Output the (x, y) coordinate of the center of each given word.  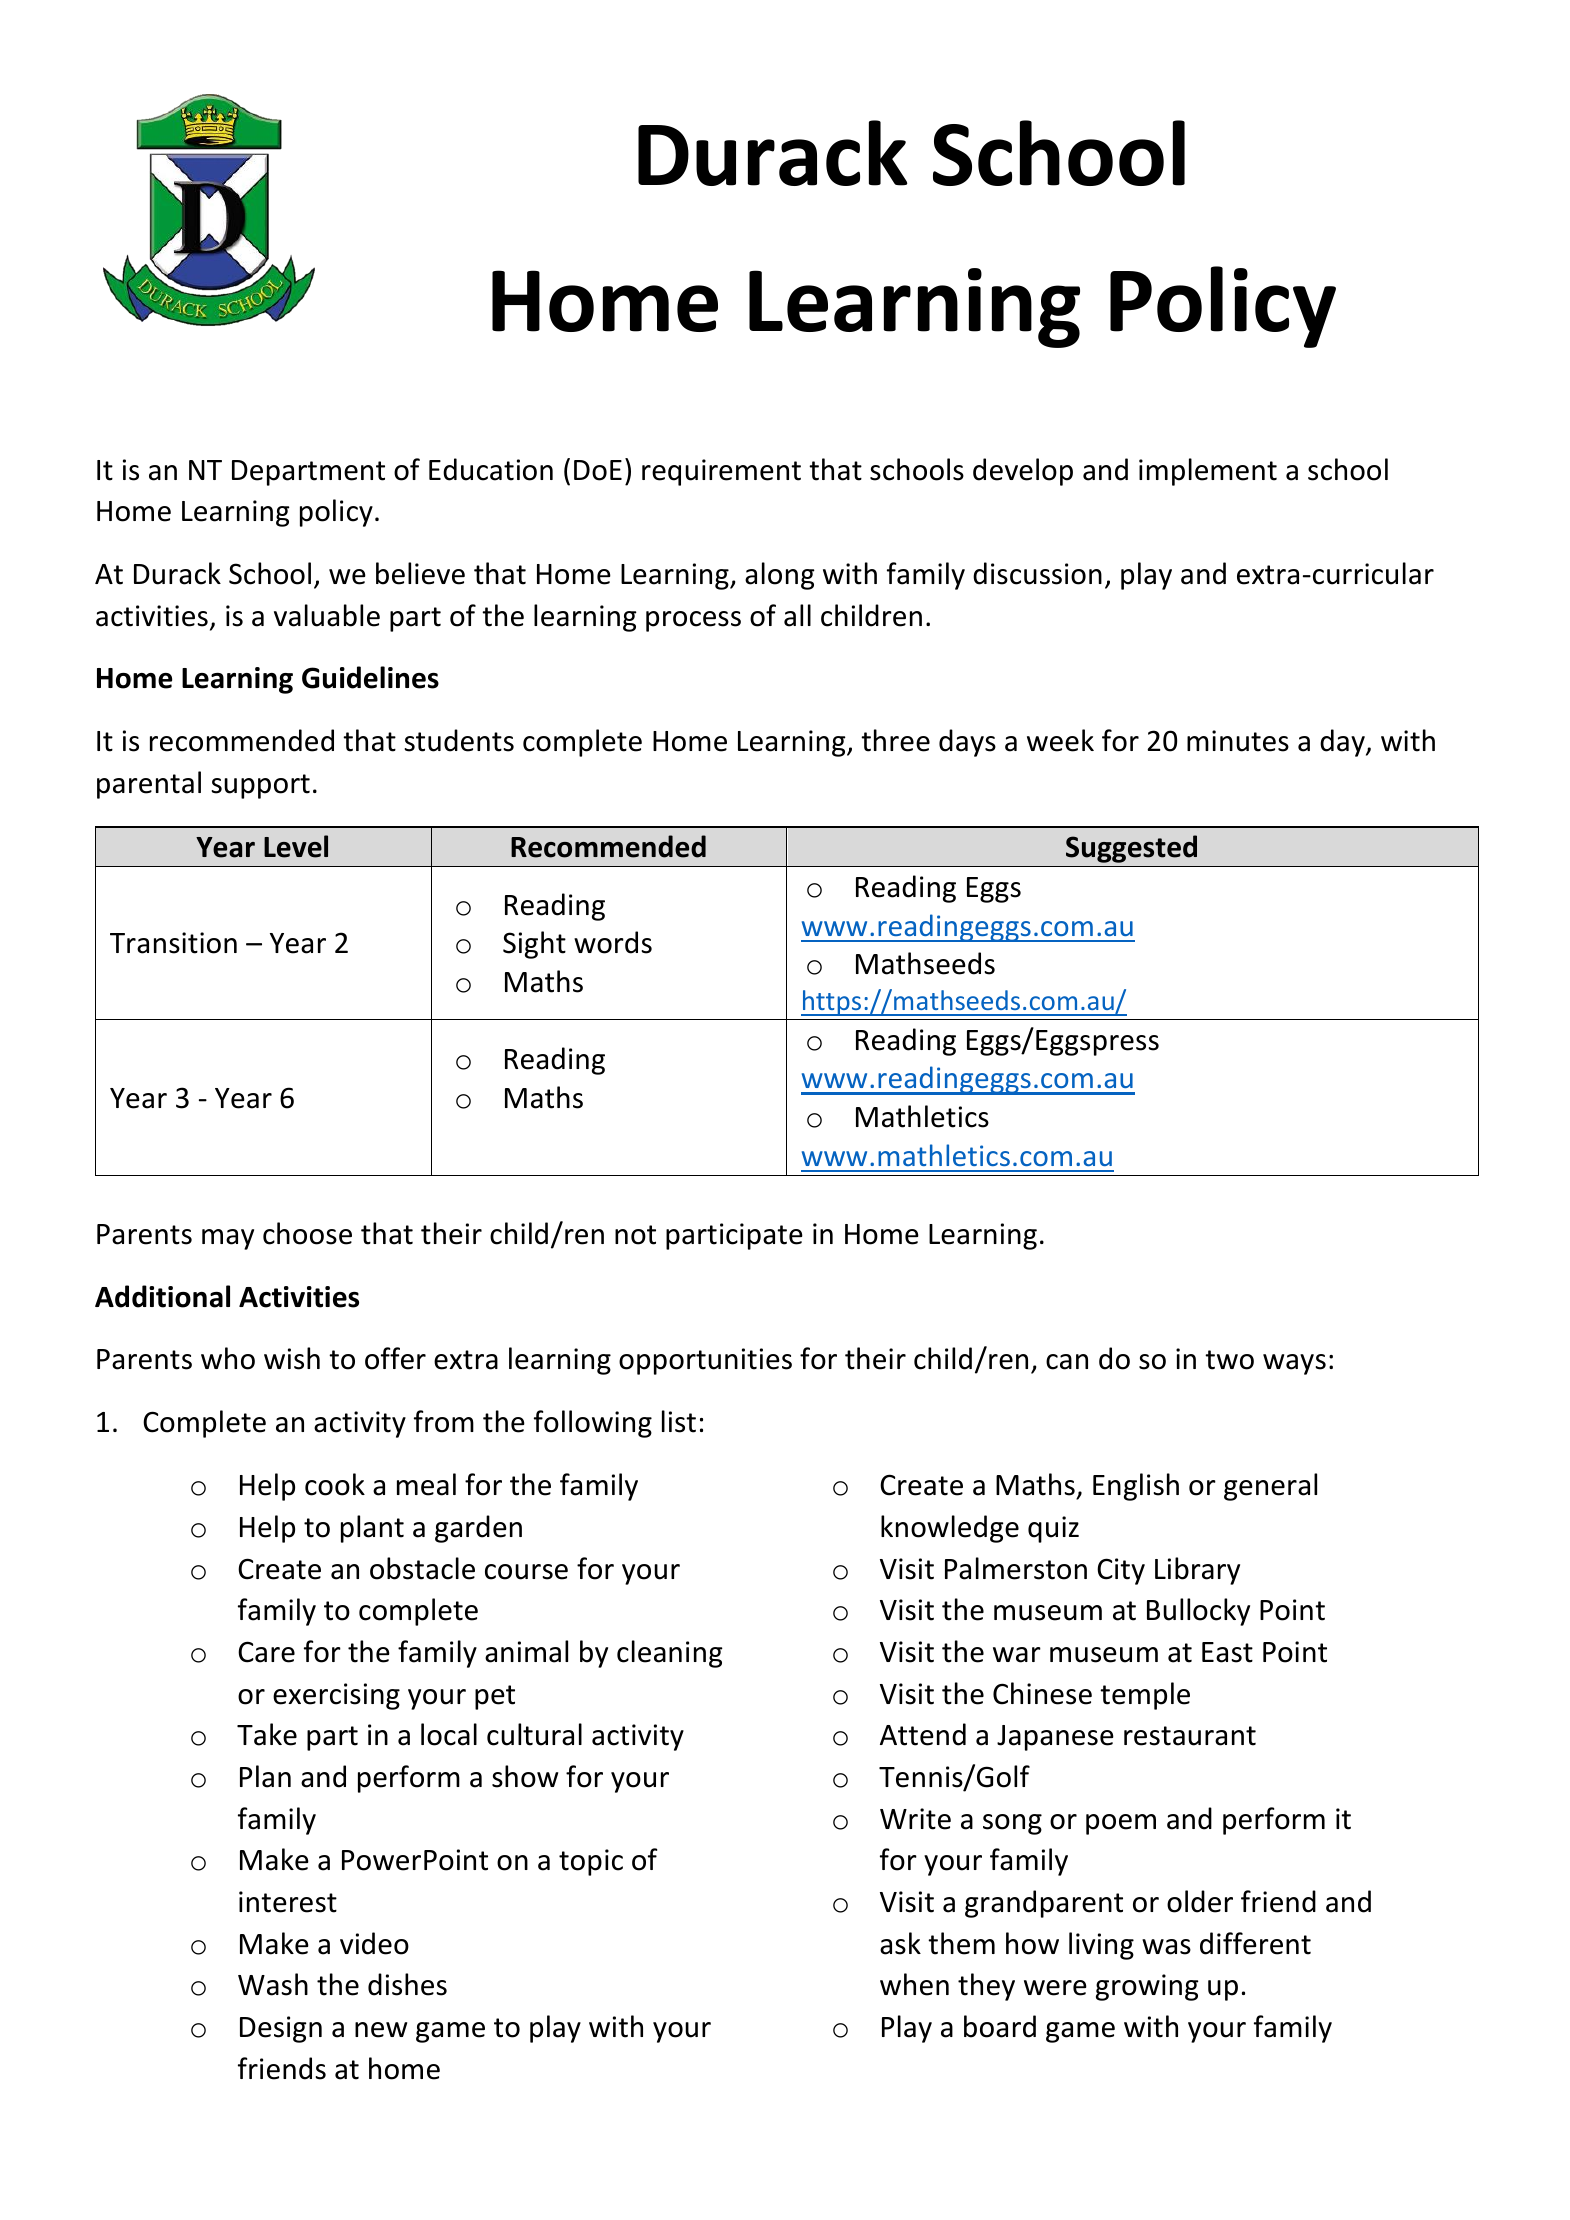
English (1136, 1487)
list (679, 1421)
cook (335, 1484)
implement (1208, 472)
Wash (273, 1984)
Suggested (1131, 849)
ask (900, 1943)
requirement (721, 472)
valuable (327, 615)
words (613, 942)
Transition (173, 943)
